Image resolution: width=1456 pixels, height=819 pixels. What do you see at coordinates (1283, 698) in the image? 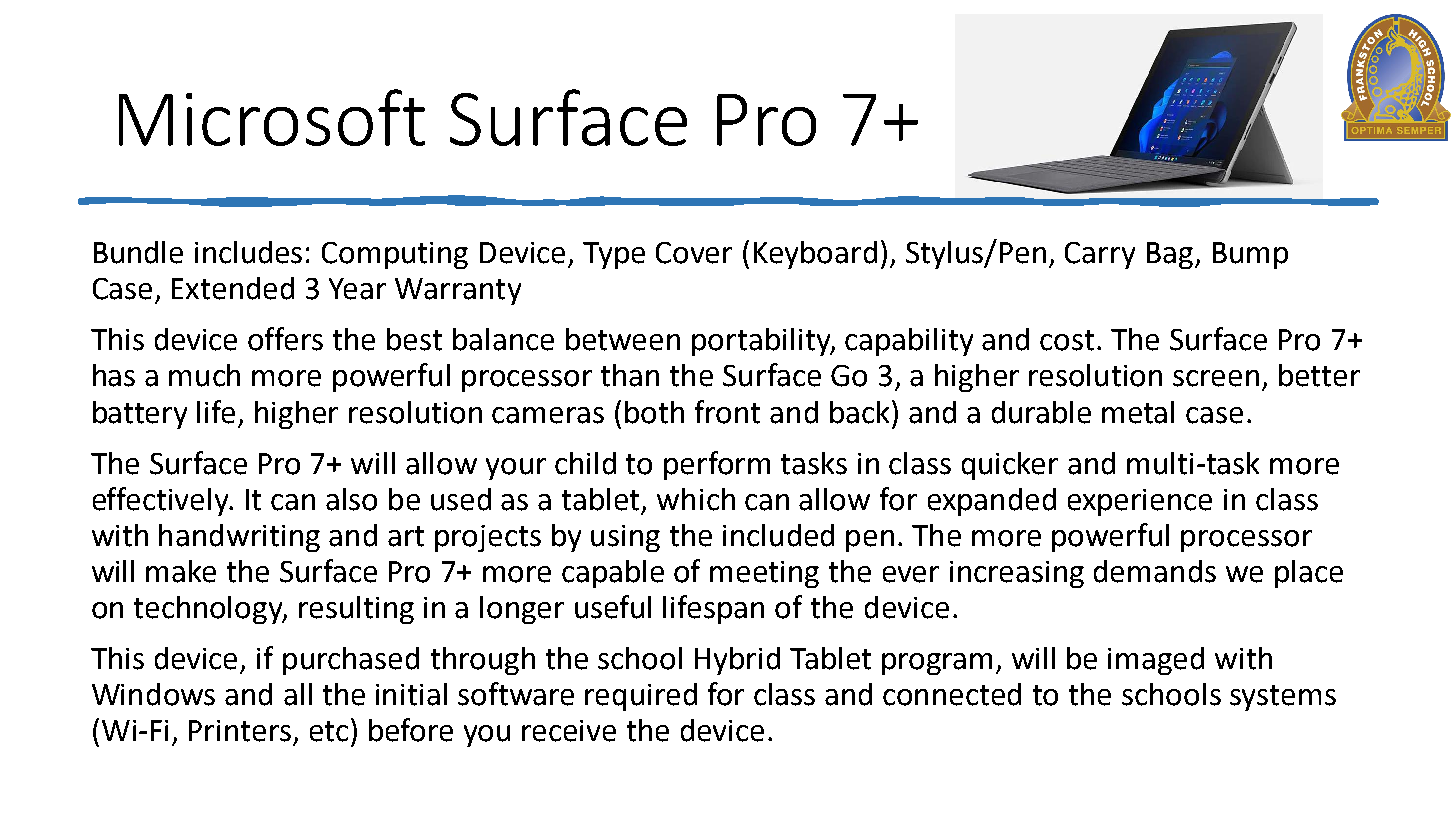
I see `systems` at bounding box center [1283, 698].
